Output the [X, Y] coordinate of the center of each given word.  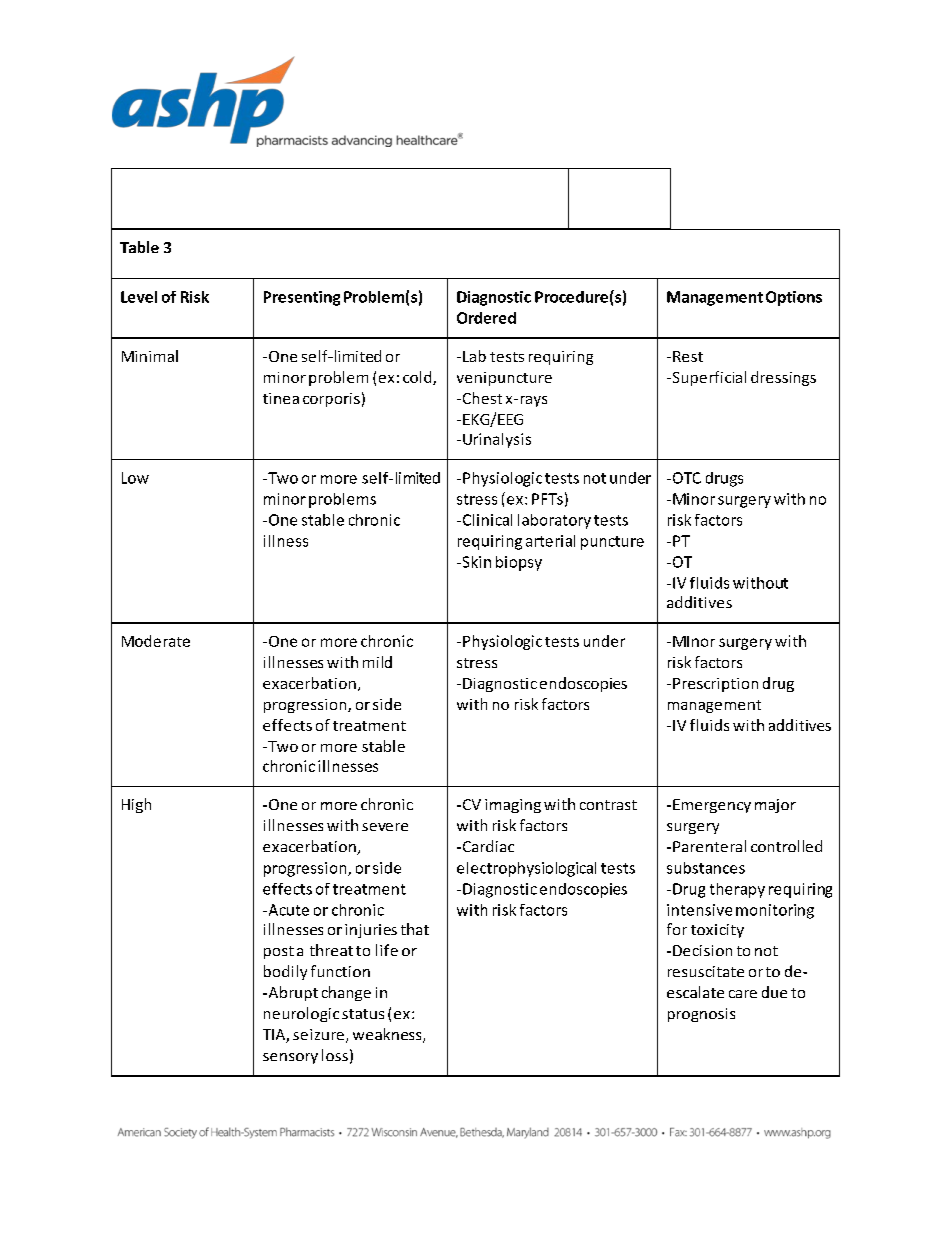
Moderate [156, 641]
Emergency [712, 806]
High [136, 805]
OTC [685, 478]
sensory [290, 1058]
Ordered [486, 318]
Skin [475, 562]
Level [139, 297]
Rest [688, 356]
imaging [513, 806]
